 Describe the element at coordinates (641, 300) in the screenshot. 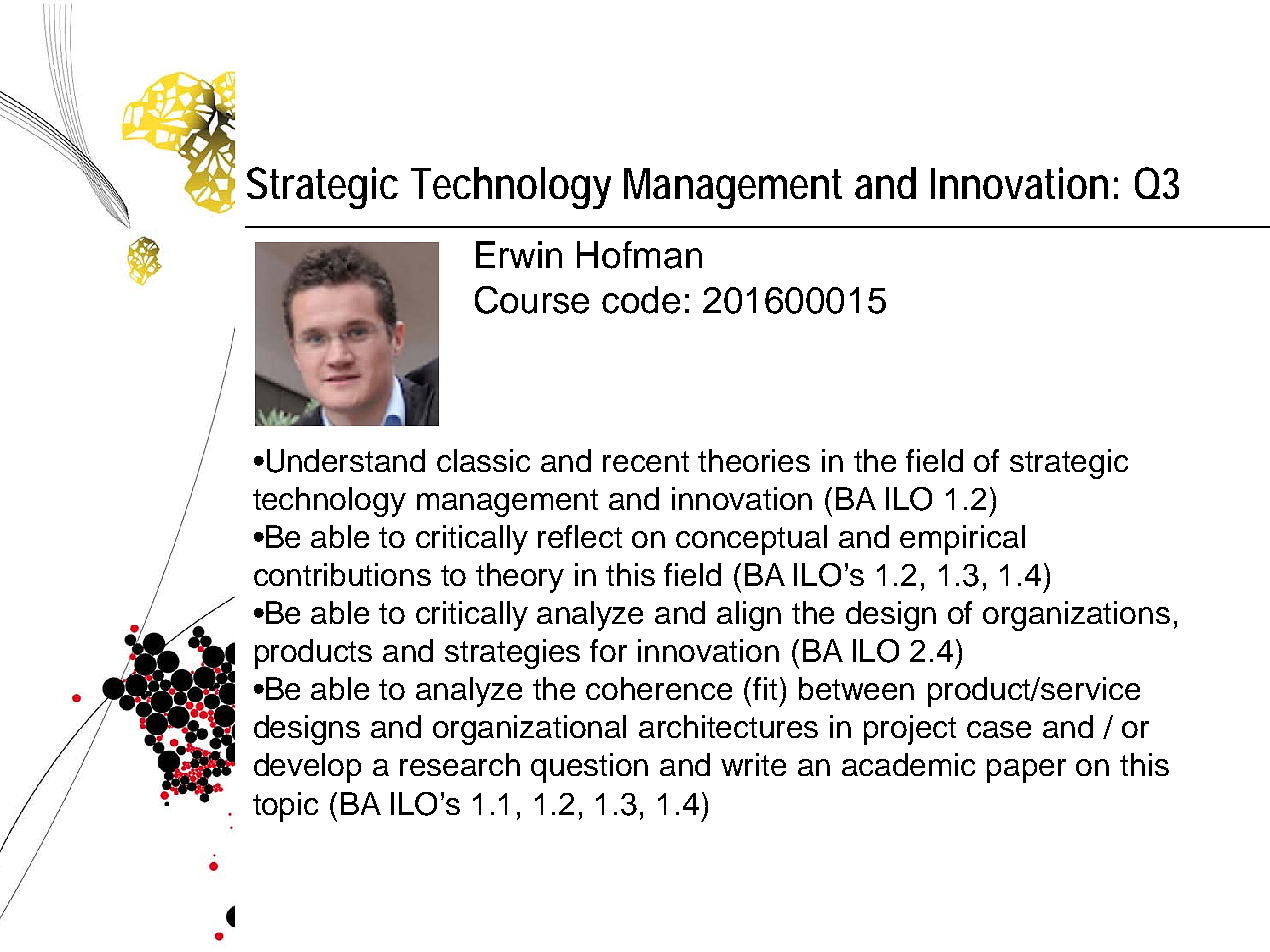

I see `code` at that location.
